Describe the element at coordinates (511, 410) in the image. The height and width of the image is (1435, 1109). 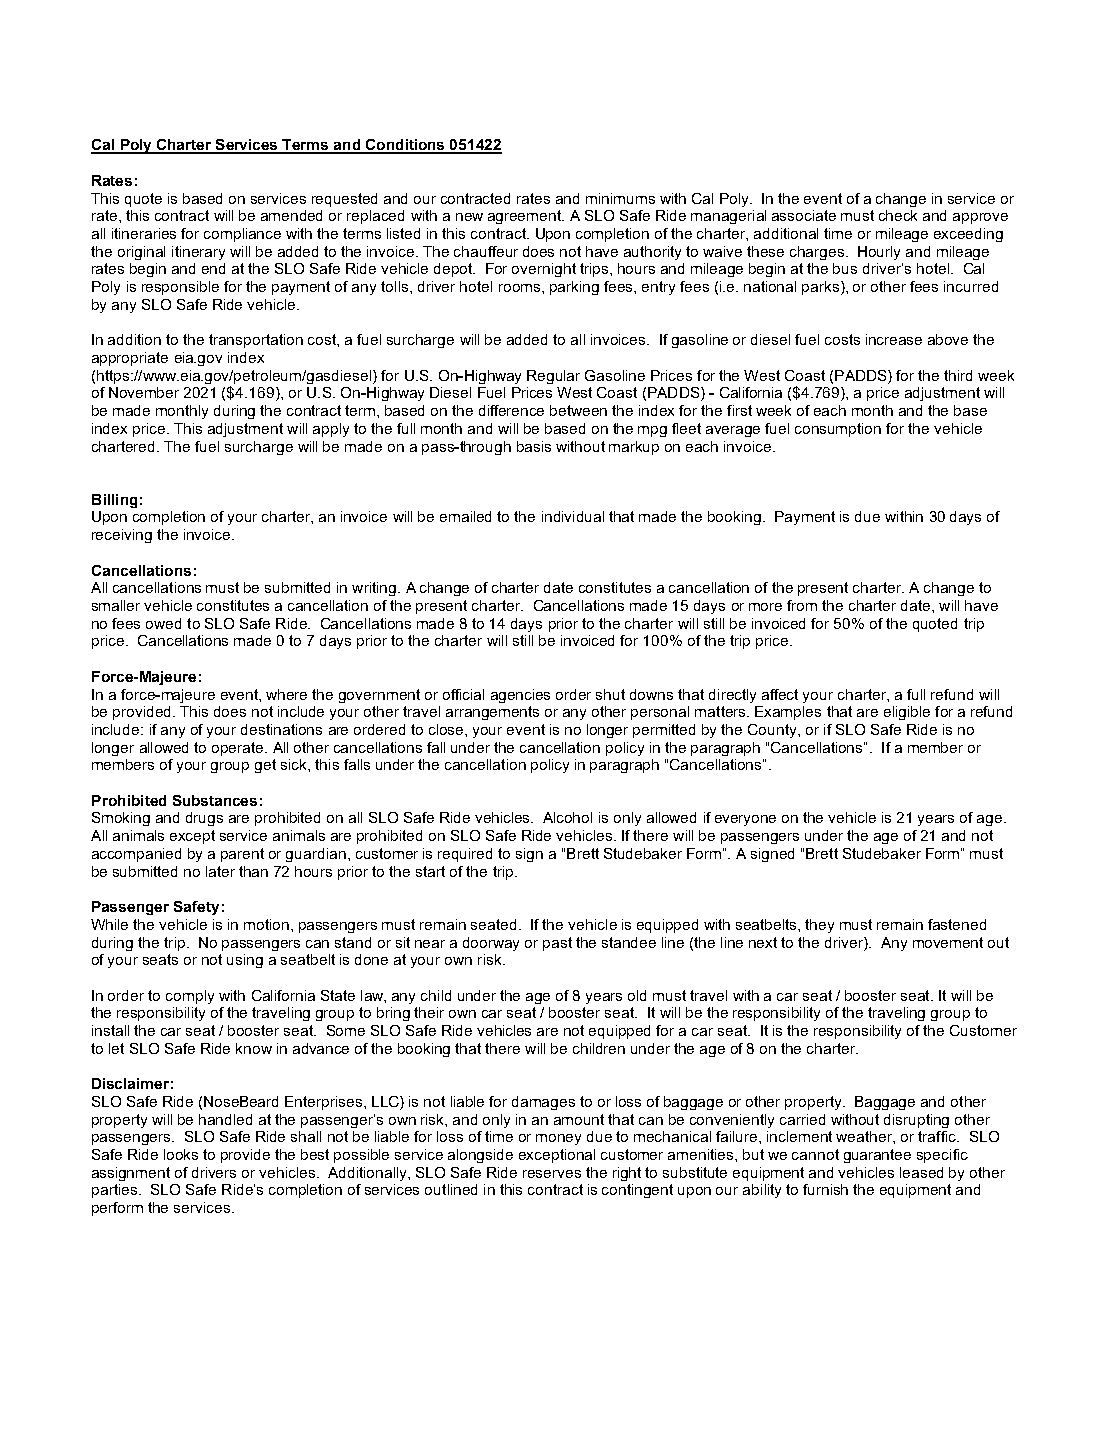
I see `difference` at that location.
